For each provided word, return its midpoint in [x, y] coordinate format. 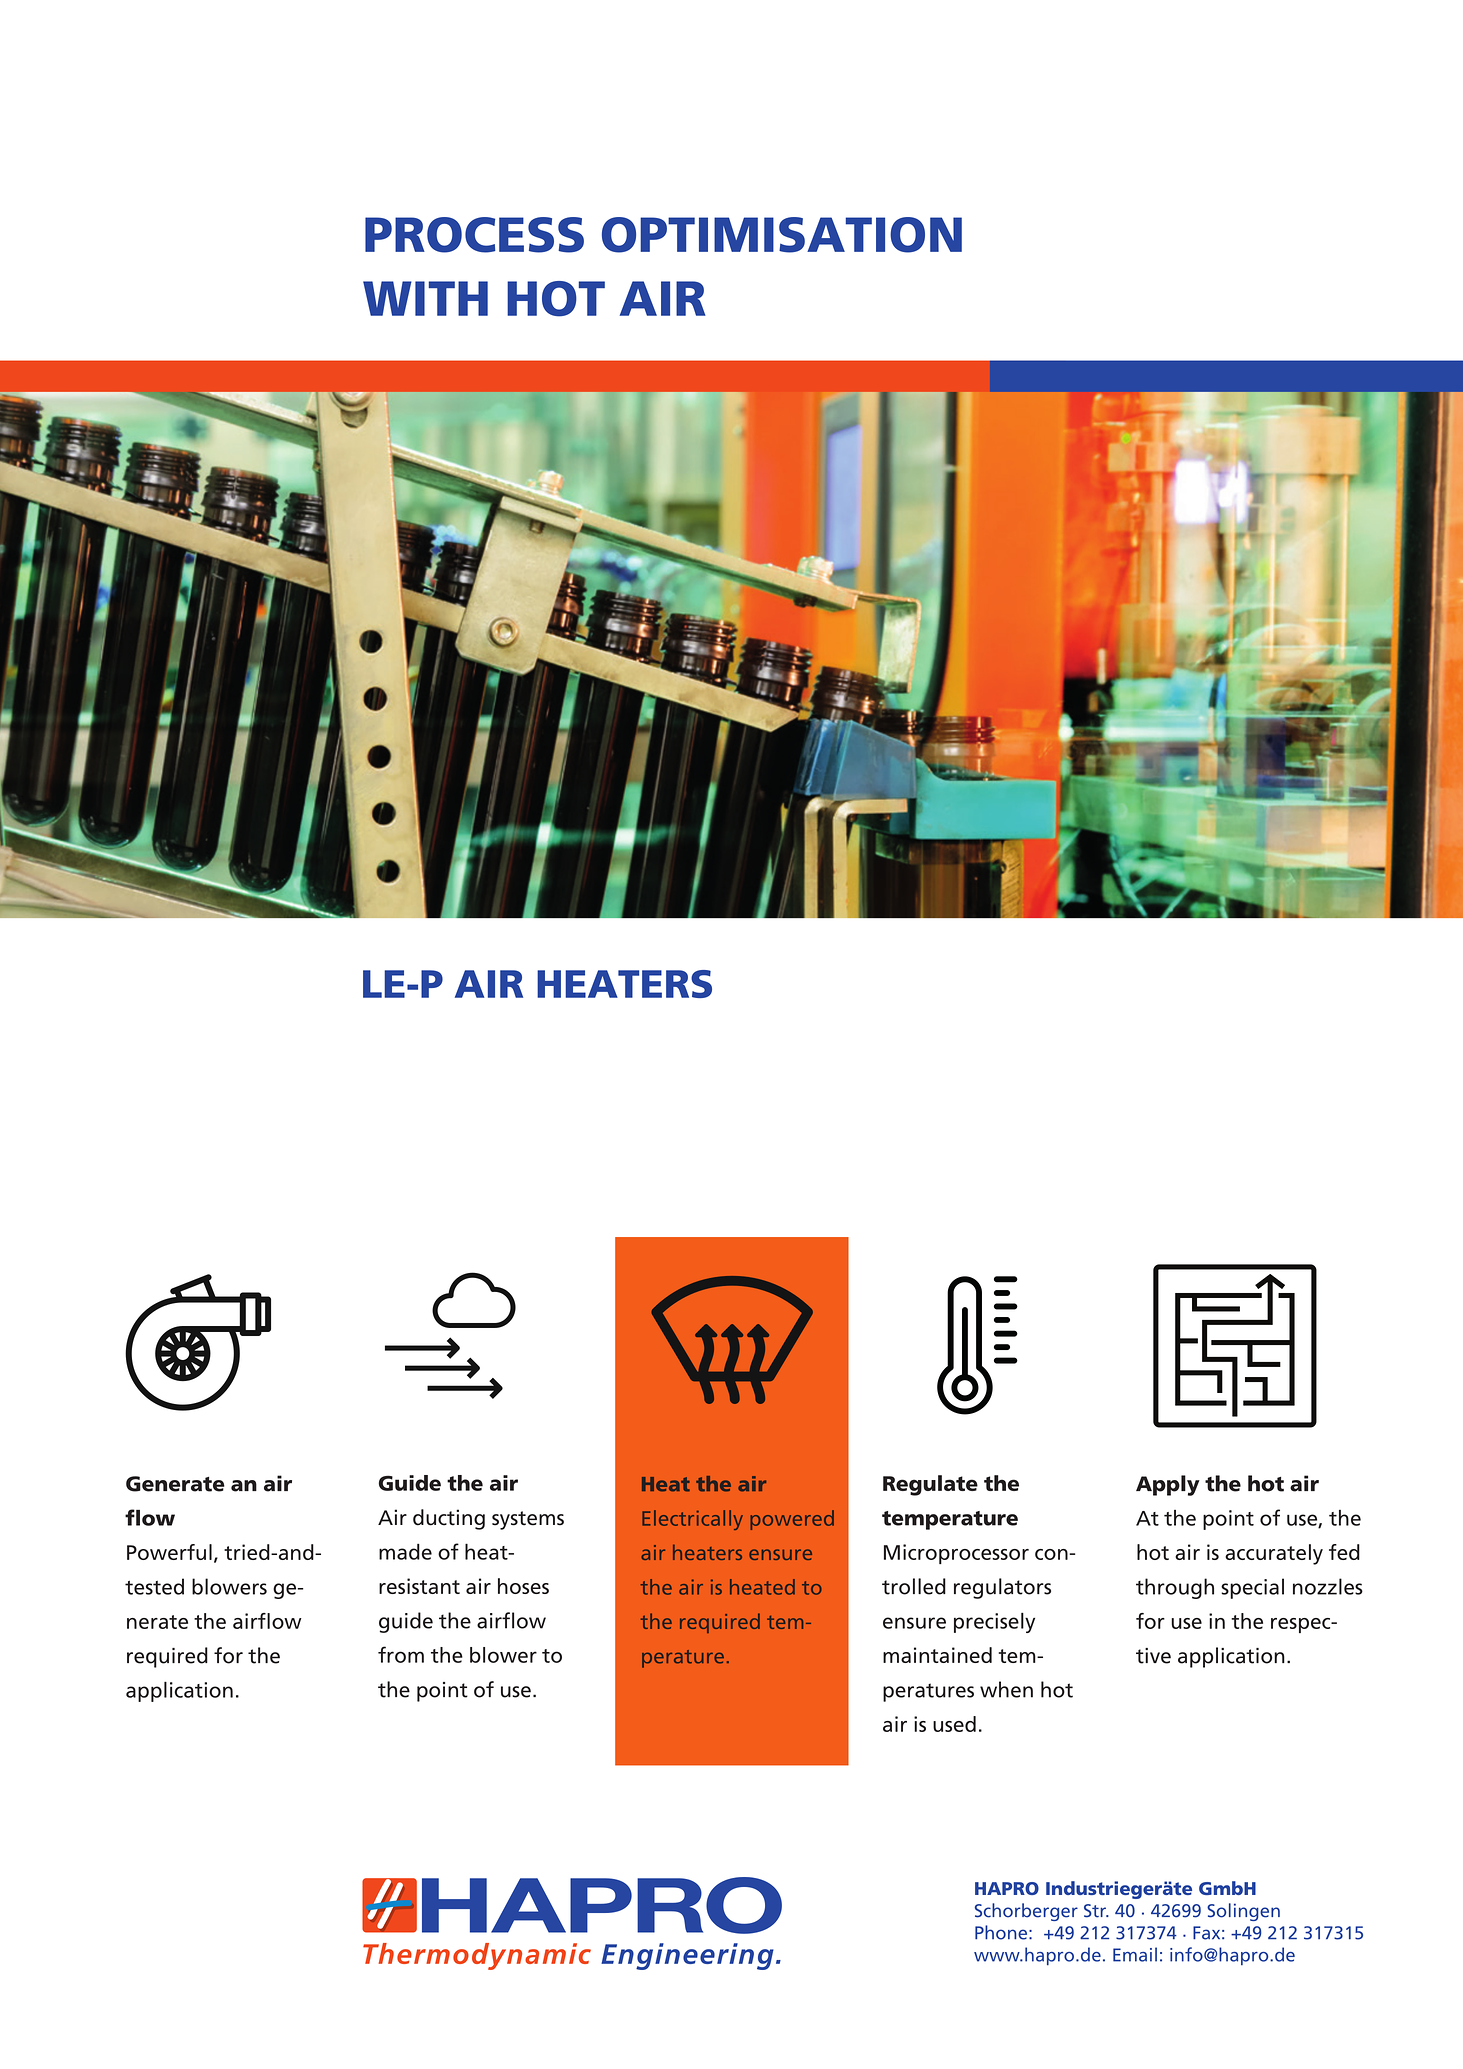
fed [1344, 1552]
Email [1135, 1954]
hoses [523, 1586]
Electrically [692, 1520]
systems [528, 1520]
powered [792, 1520]
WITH [425, 298]
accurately [1274, 1554]
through [1175, 1588]
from [401, 1654]
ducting [449, 1519]
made [405, 1552]
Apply [1168, 1485]
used [954, 1724]
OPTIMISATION [782, 235]
